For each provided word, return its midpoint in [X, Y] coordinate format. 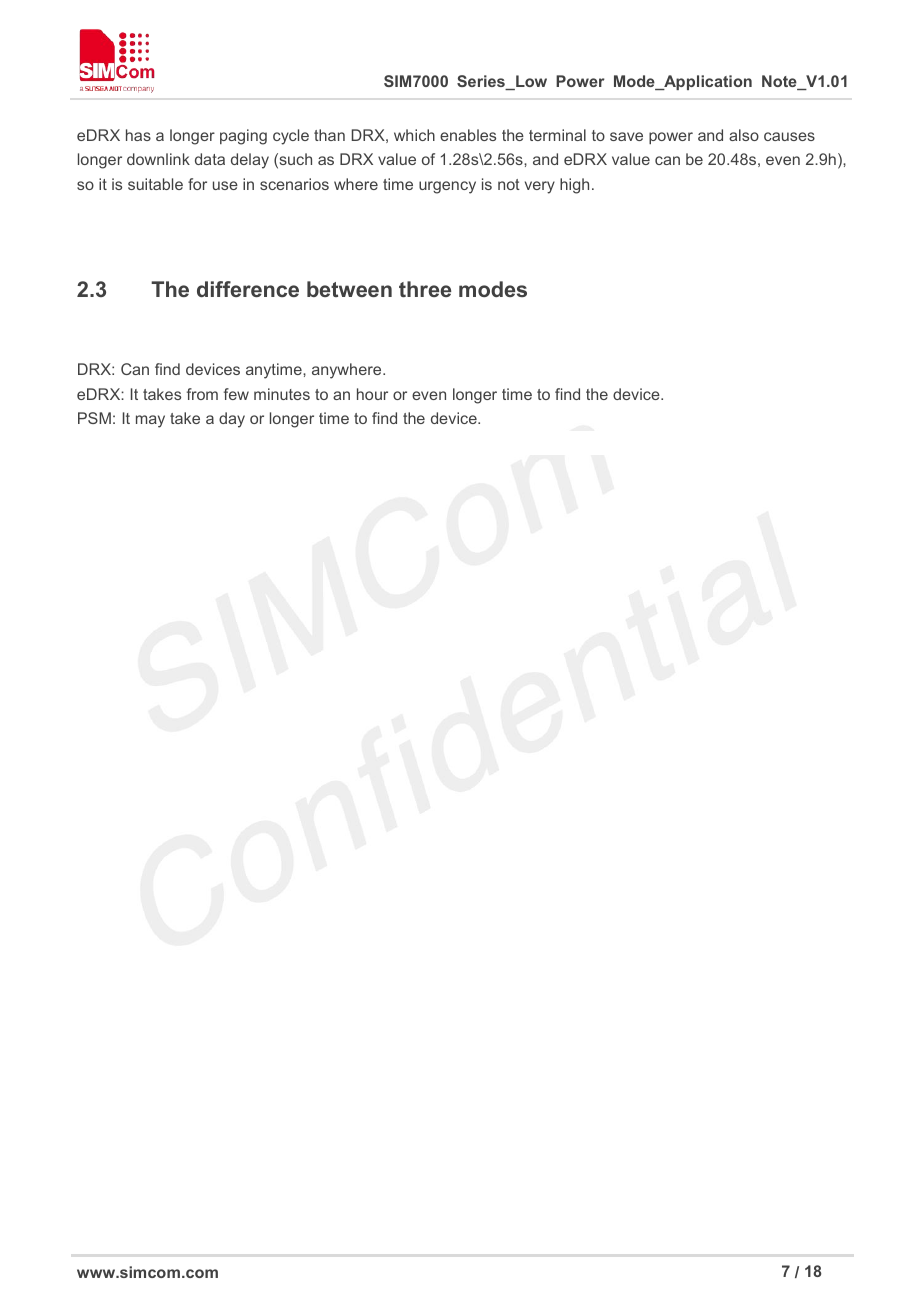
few [236, 394]
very [540, 187]
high [574, 186]
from [202, 394]
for [197, 184]
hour [372, 394]
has [138, 135]
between [349, 289]
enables [468, 135]
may [150, 421]
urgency [447, 187]
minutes [282, 394]
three [425, 289]
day [232, 420]
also [744, 135]
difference [248, 289]
